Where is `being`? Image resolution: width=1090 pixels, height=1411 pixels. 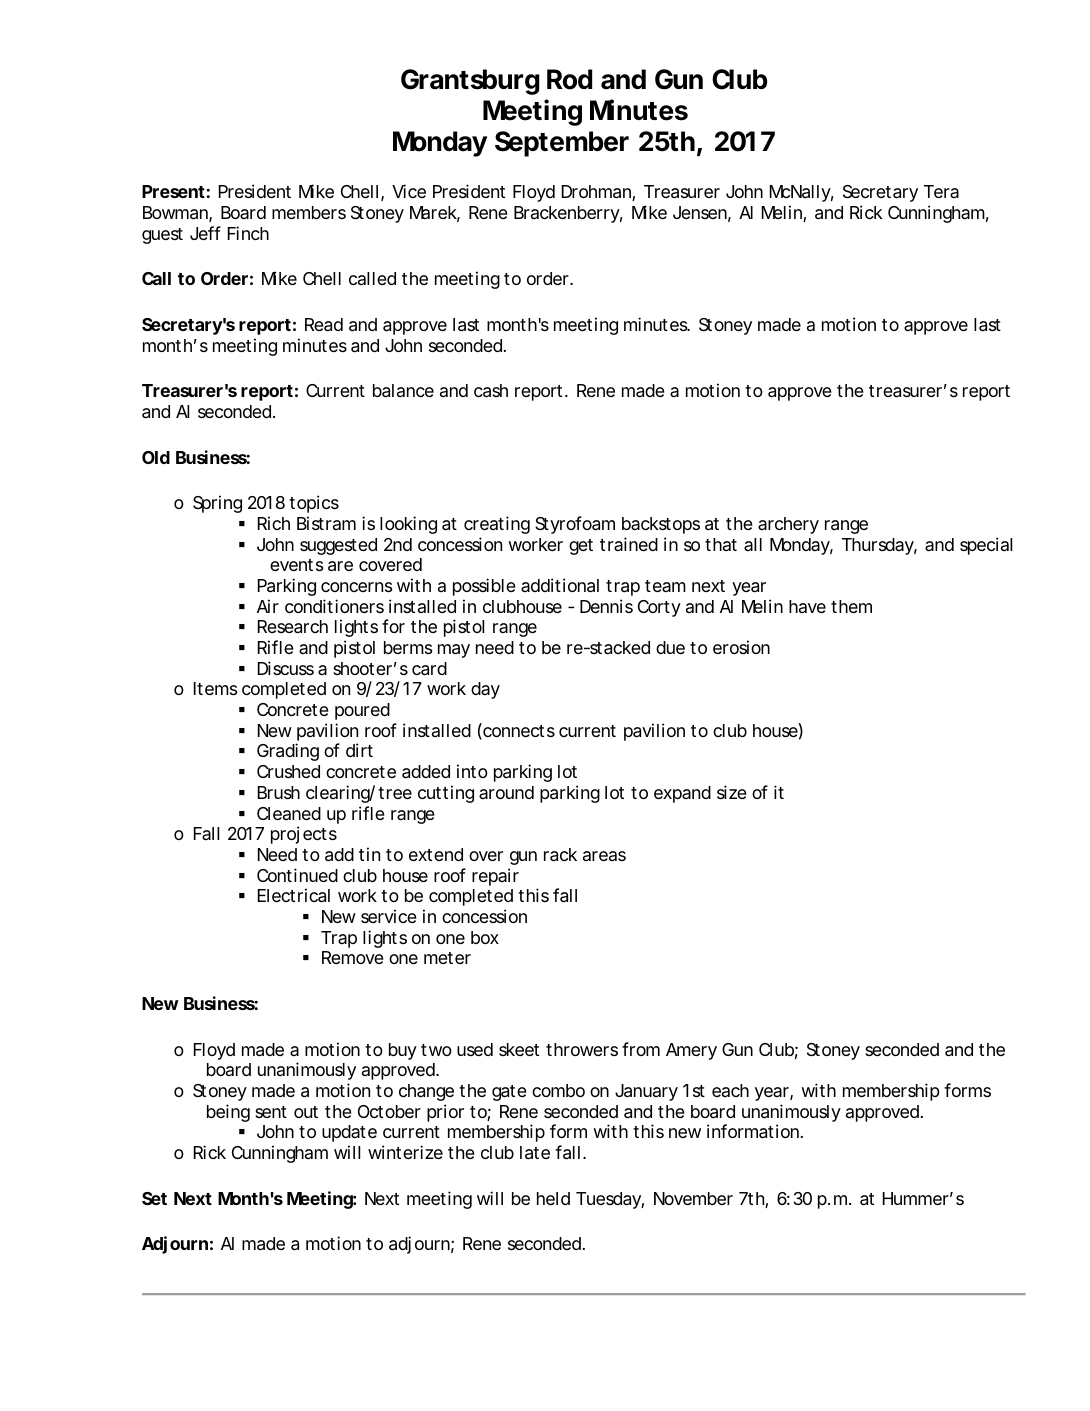
being is located at coordinates (228, 1113).
